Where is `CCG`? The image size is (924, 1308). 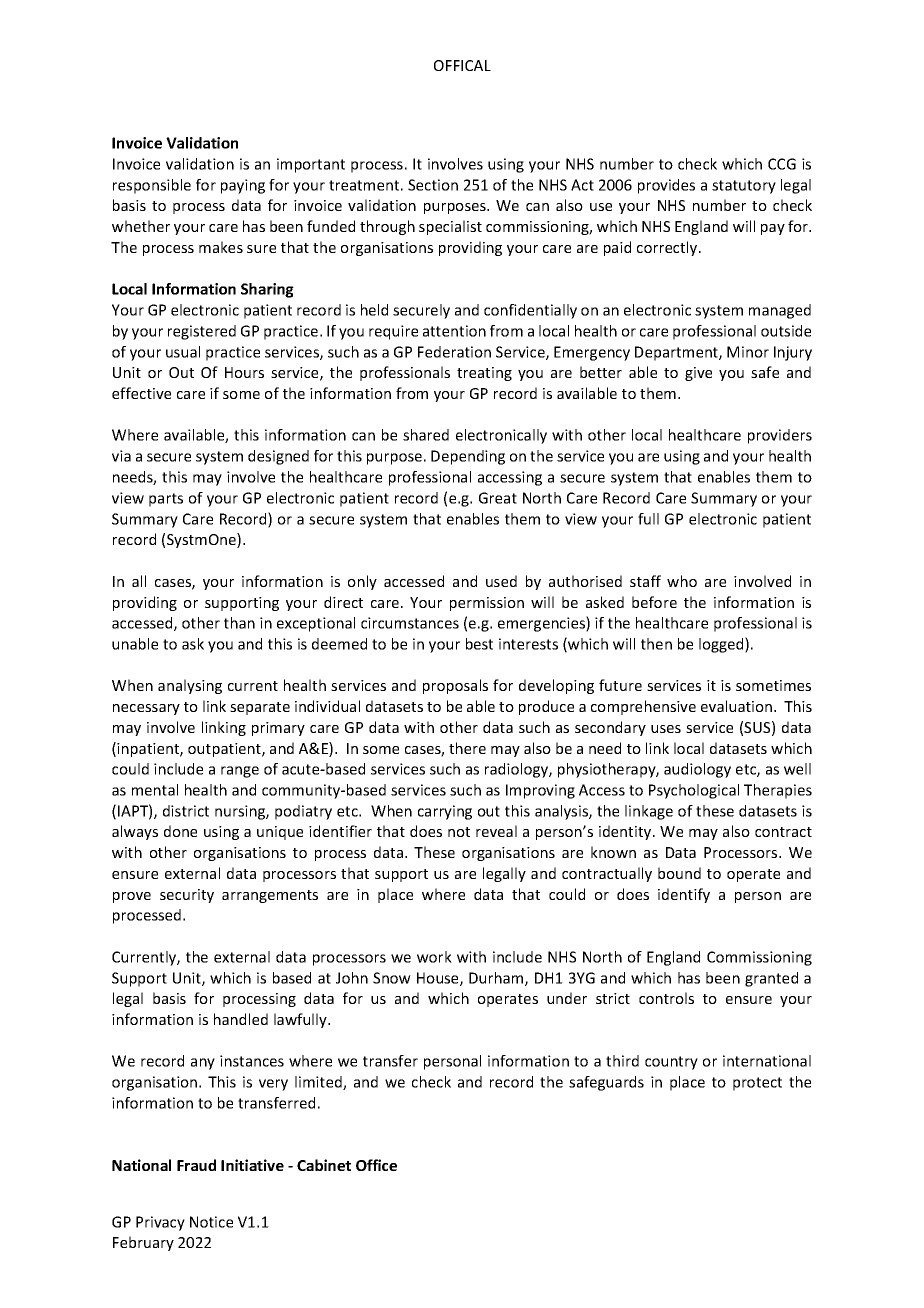 CCG is located at coordinates (782, 164).
